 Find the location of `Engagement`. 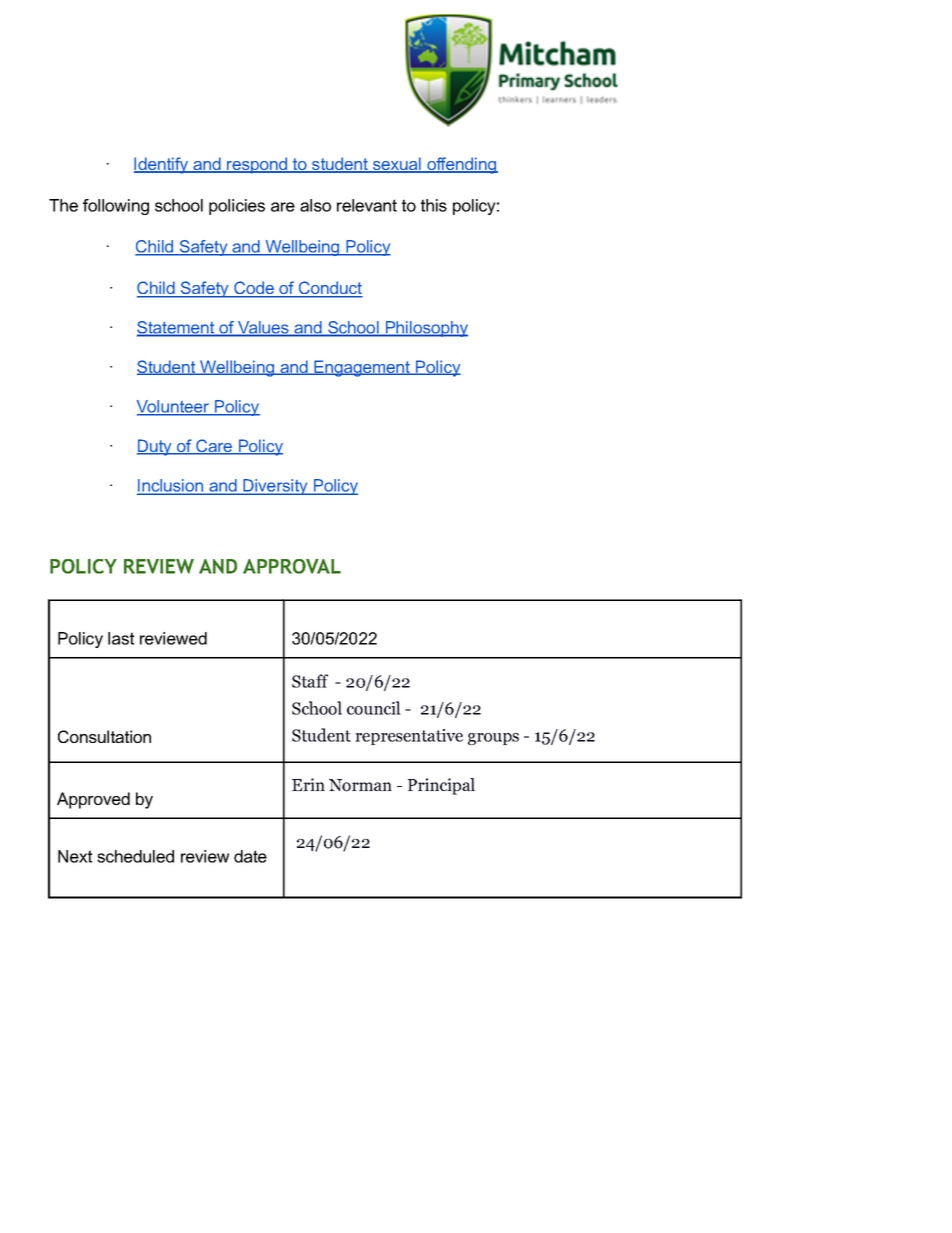

Engagement is located at coordinates (362, 368).
